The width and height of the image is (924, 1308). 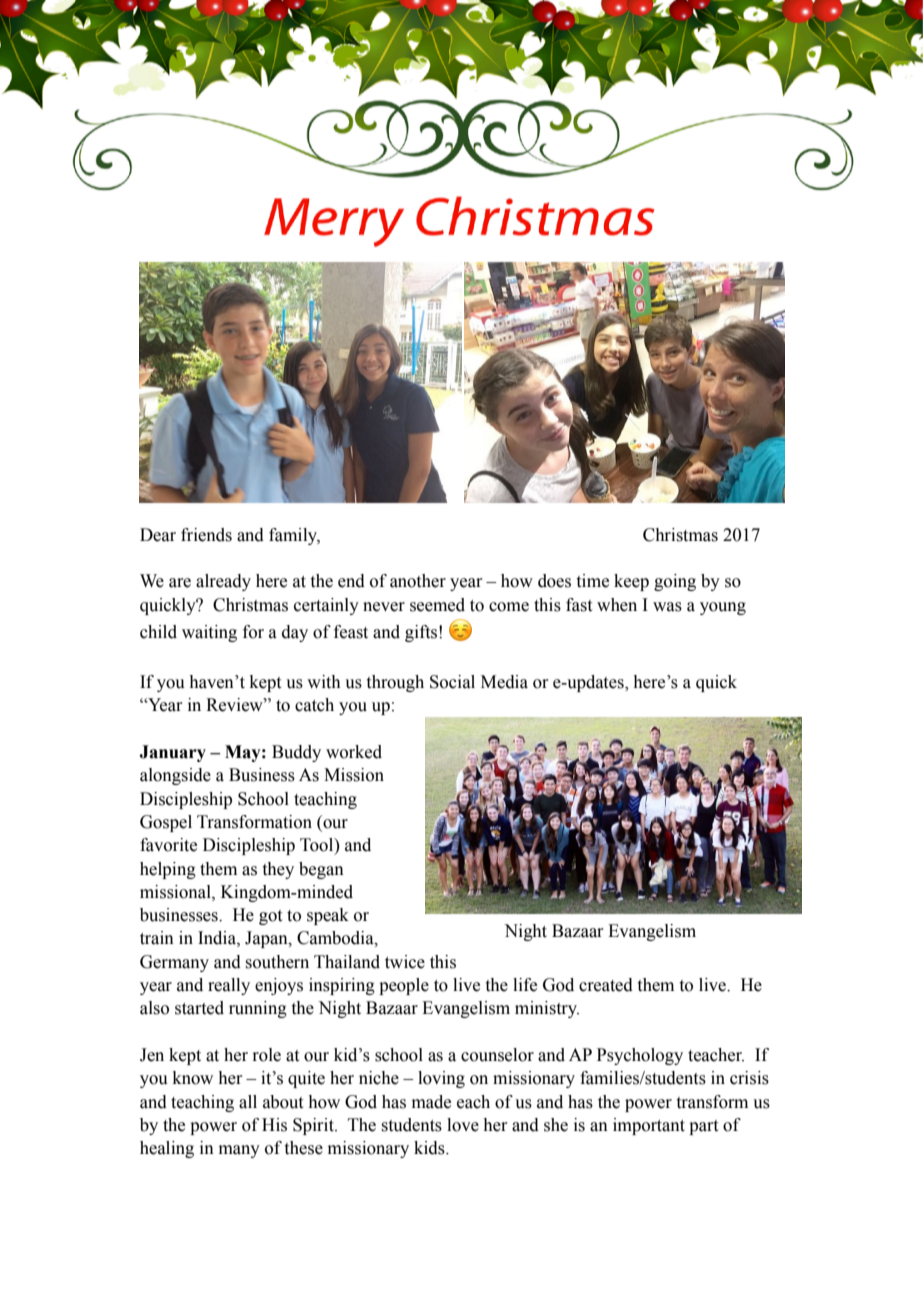 What do you see at coordinates (167, 1149) in the image?
I see `healing` at bounding box center [167, 1149].
